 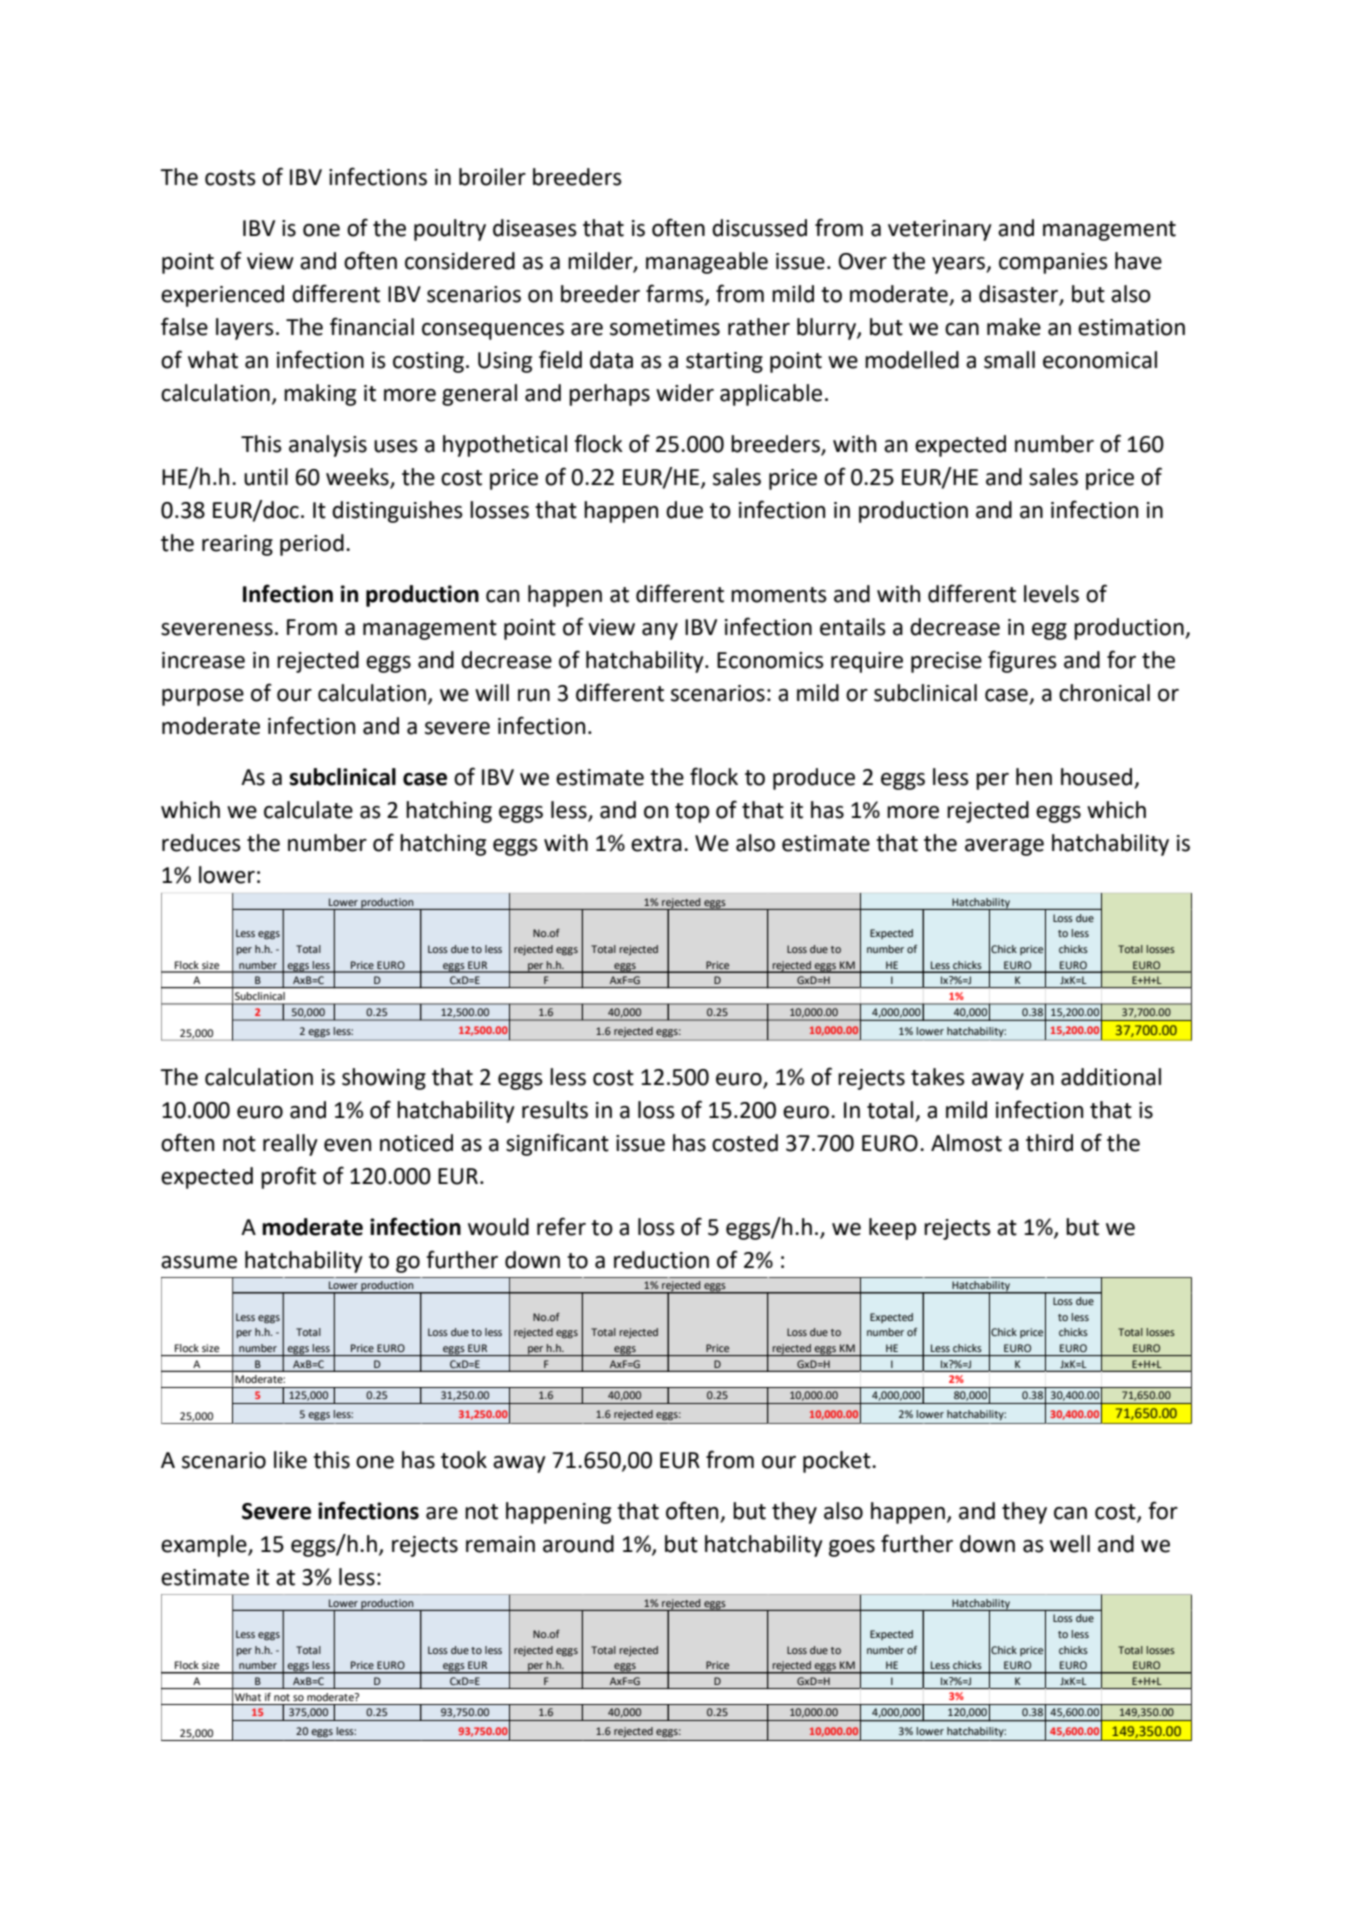 I want to click on experienced, so click(x=222, y=296).
